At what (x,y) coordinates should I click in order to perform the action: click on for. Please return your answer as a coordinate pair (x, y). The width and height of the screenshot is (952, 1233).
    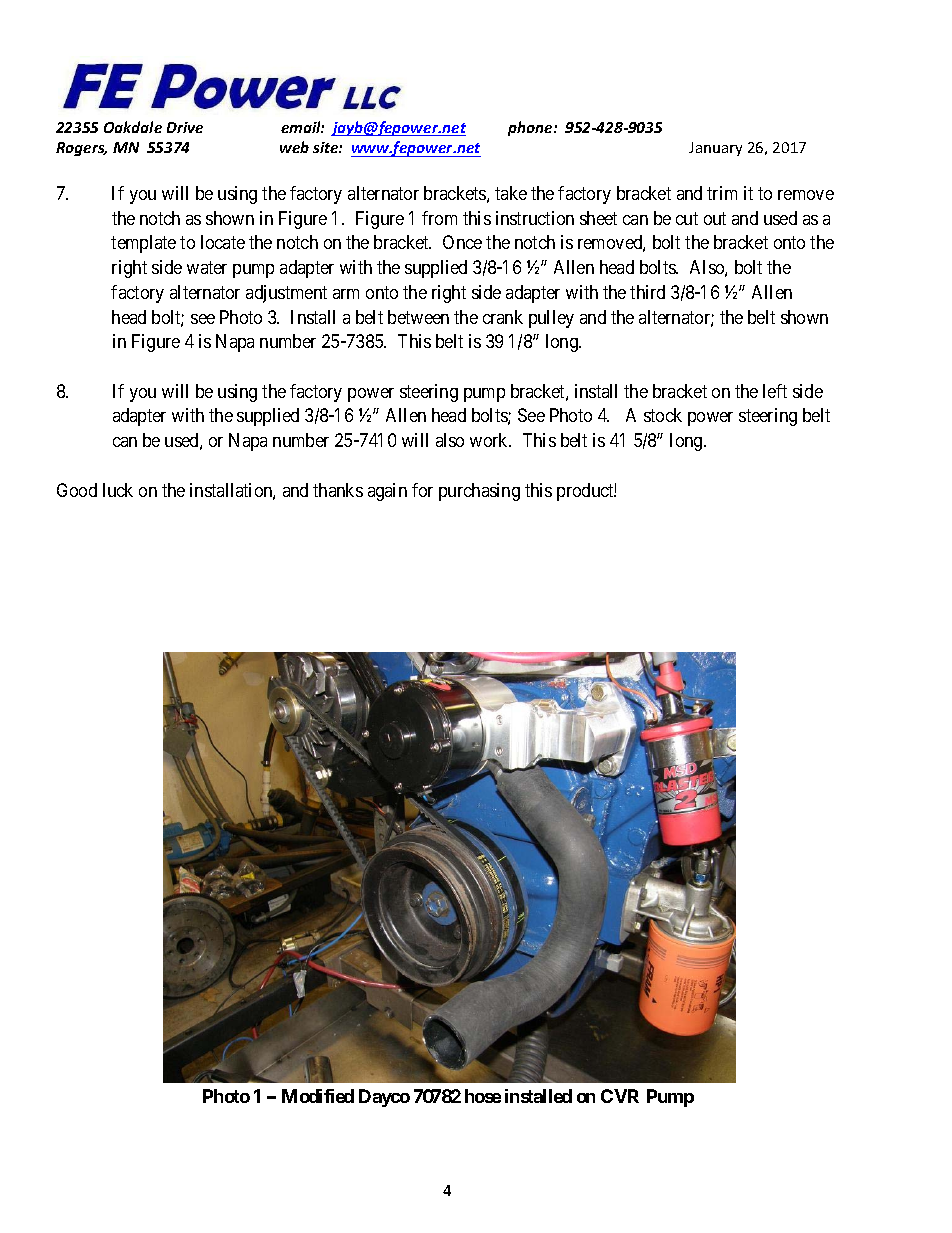
    Looking at the image, I should click on (422, 490).
